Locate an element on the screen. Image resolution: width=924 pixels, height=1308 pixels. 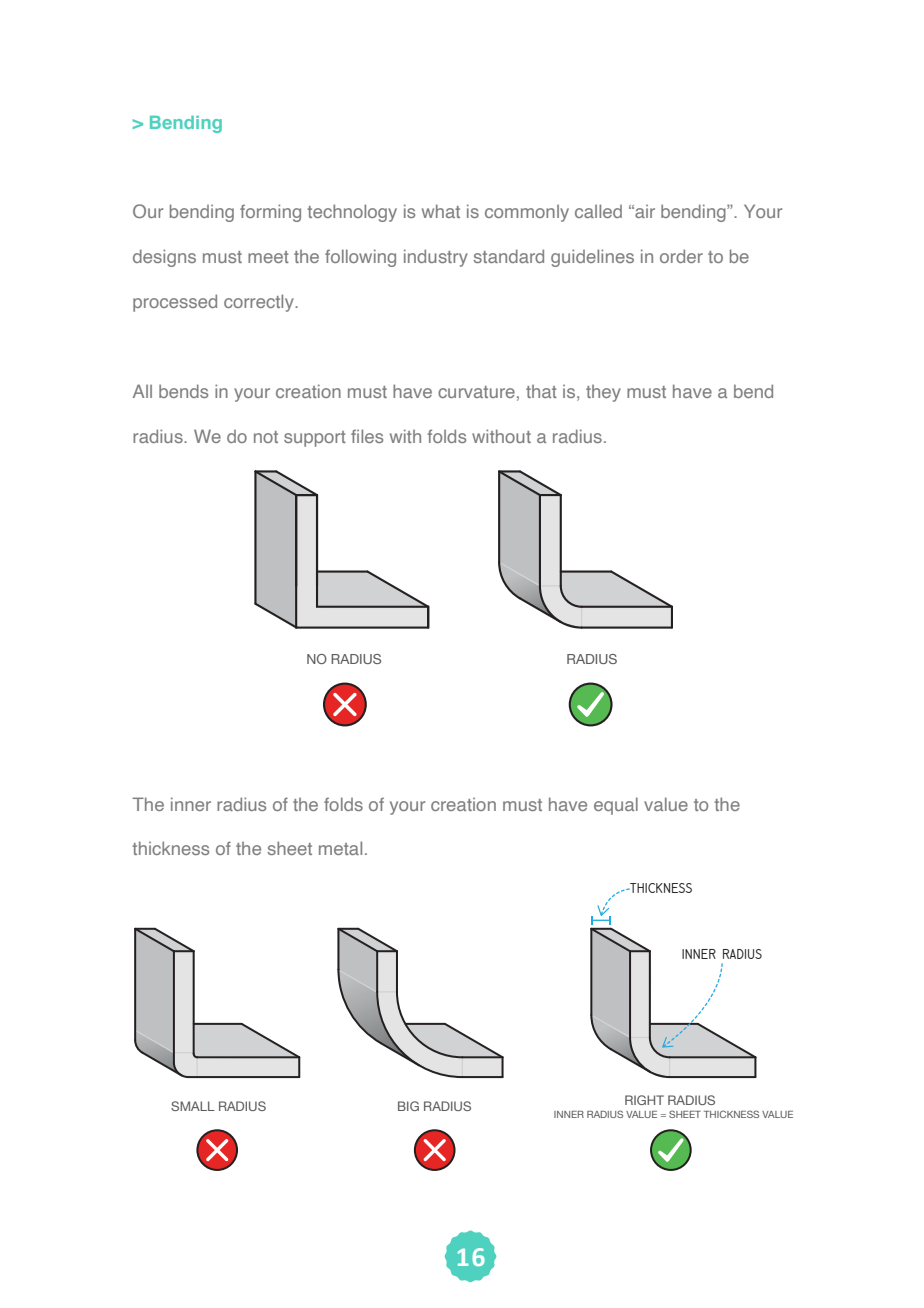
meet is located at coordinates (268, 257).
